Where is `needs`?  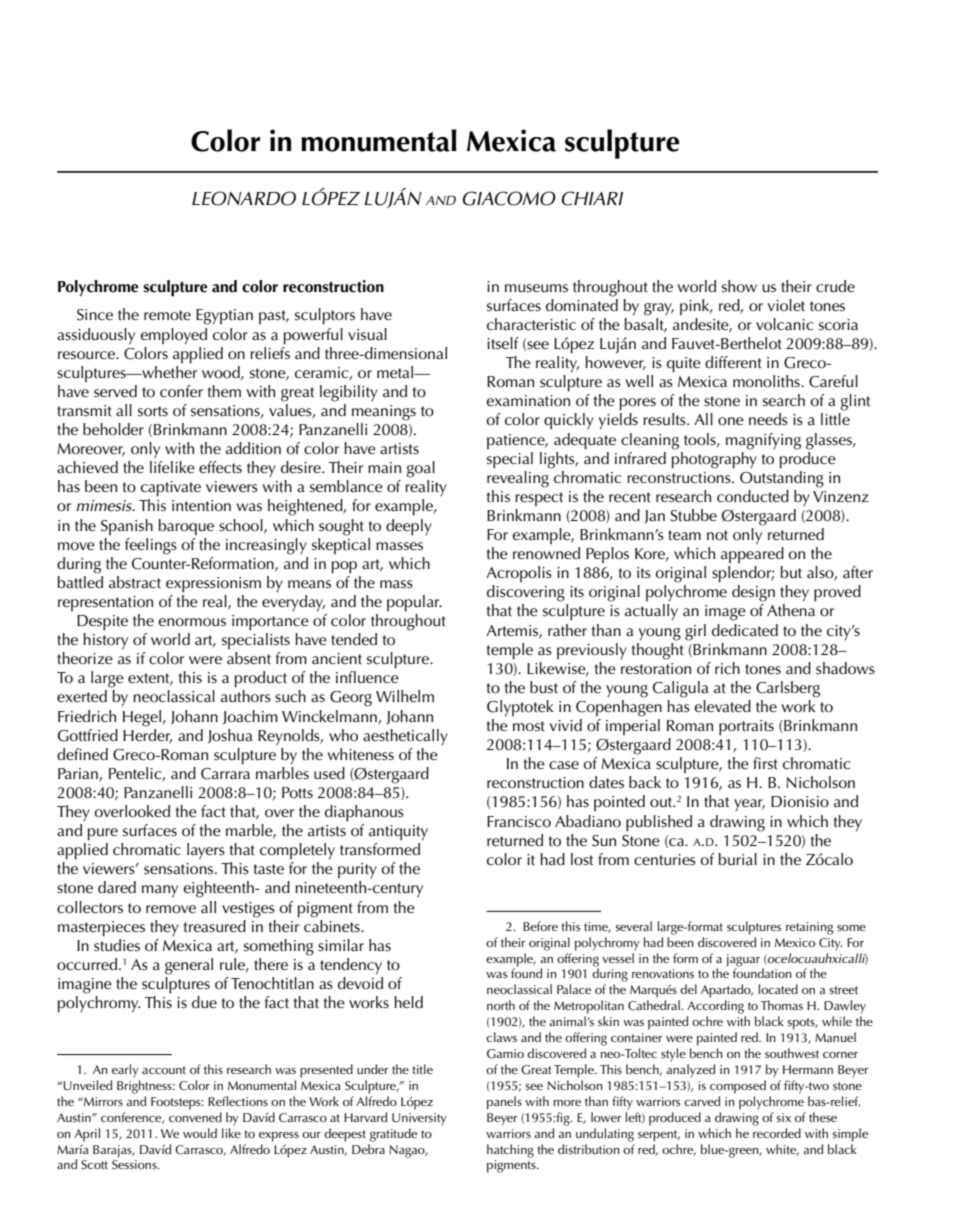 needs is located at coordinates (768, 419).
